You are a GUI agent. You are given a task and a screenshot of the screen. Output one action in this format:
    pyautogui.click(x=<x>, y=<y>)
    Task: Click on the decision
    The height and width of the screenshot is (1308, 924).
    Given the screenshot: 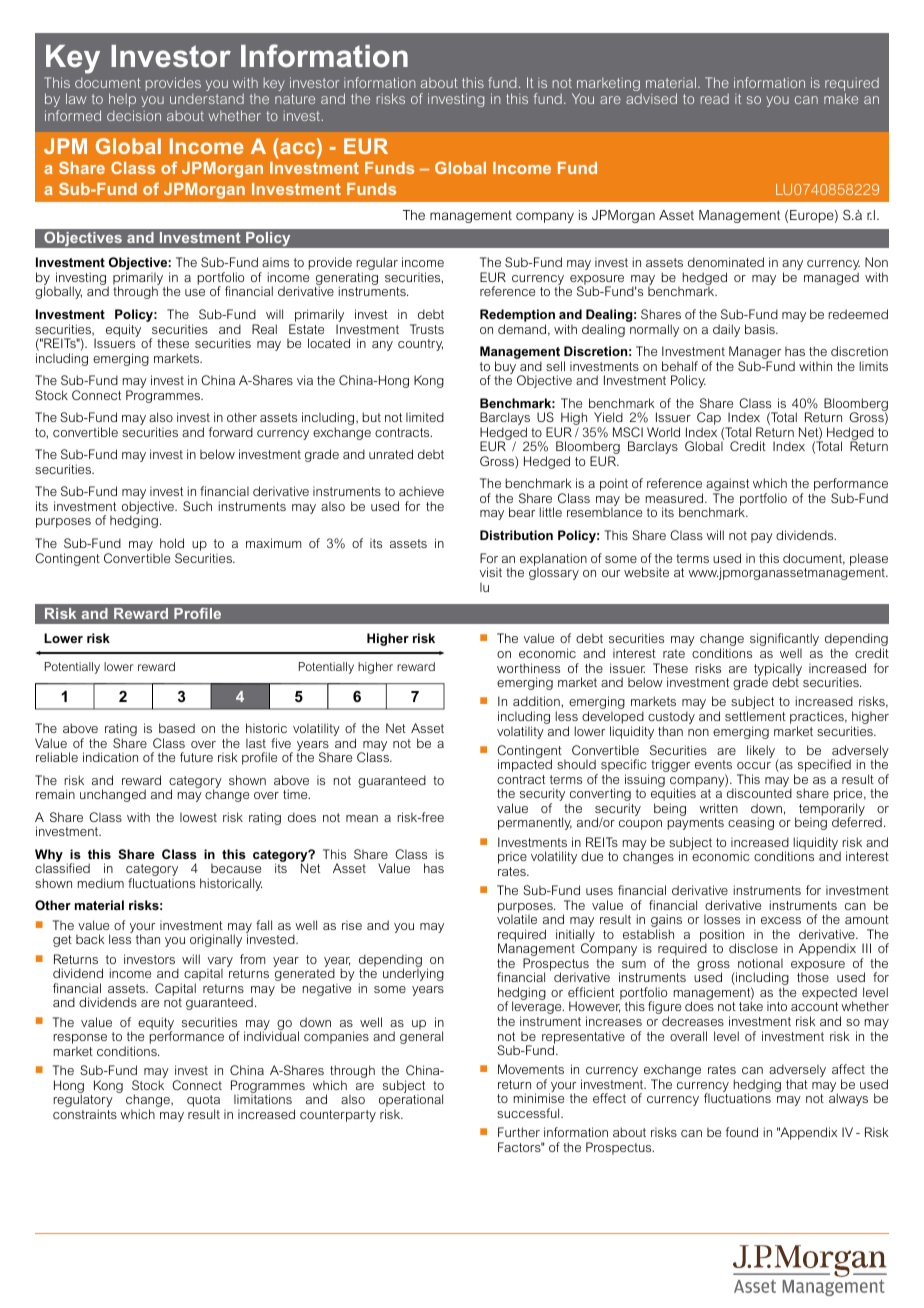 What is the action you would take?
    pyautogui.click(x=134, y=115)
